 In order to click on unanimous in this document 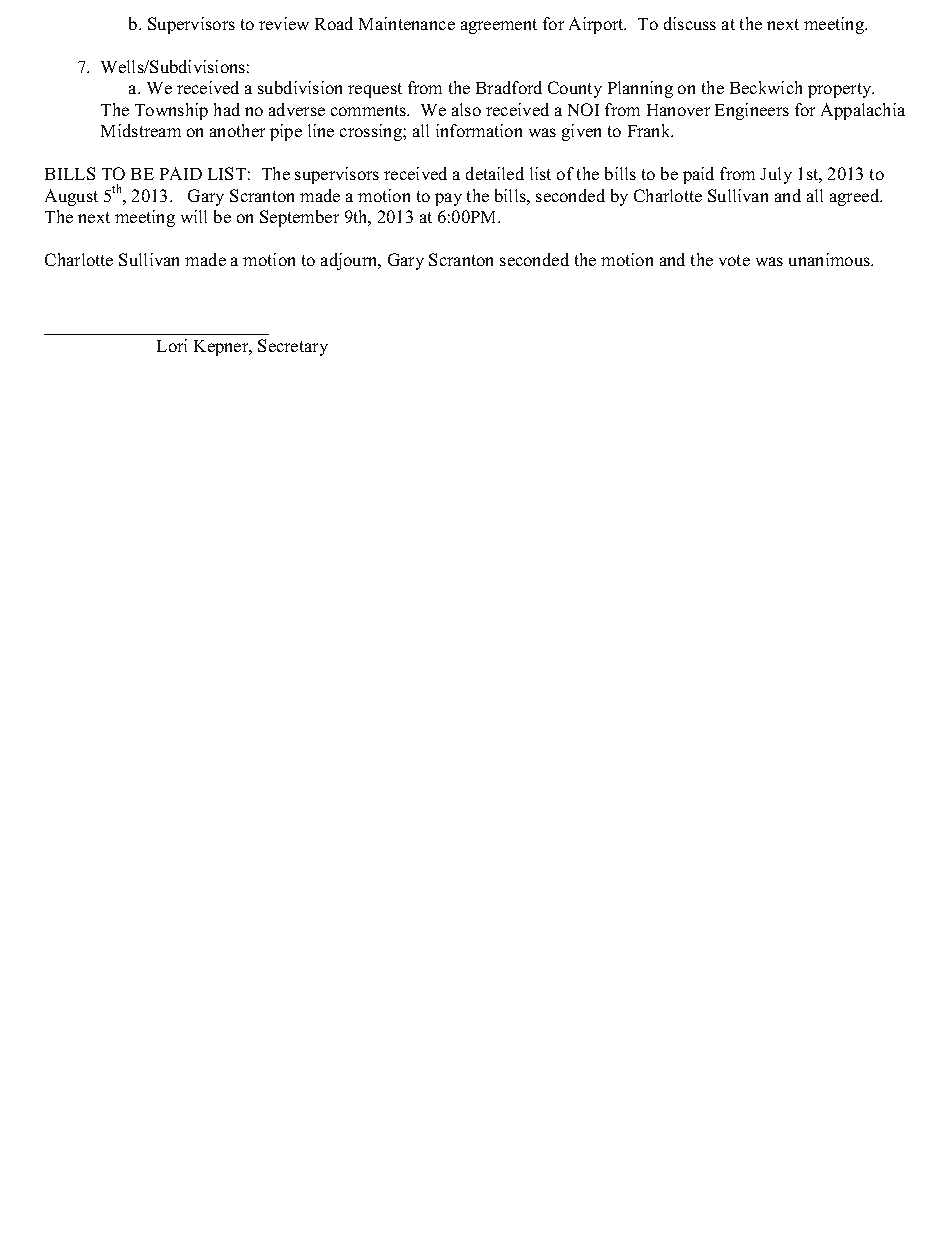, I will do `click(831, 259)`.
